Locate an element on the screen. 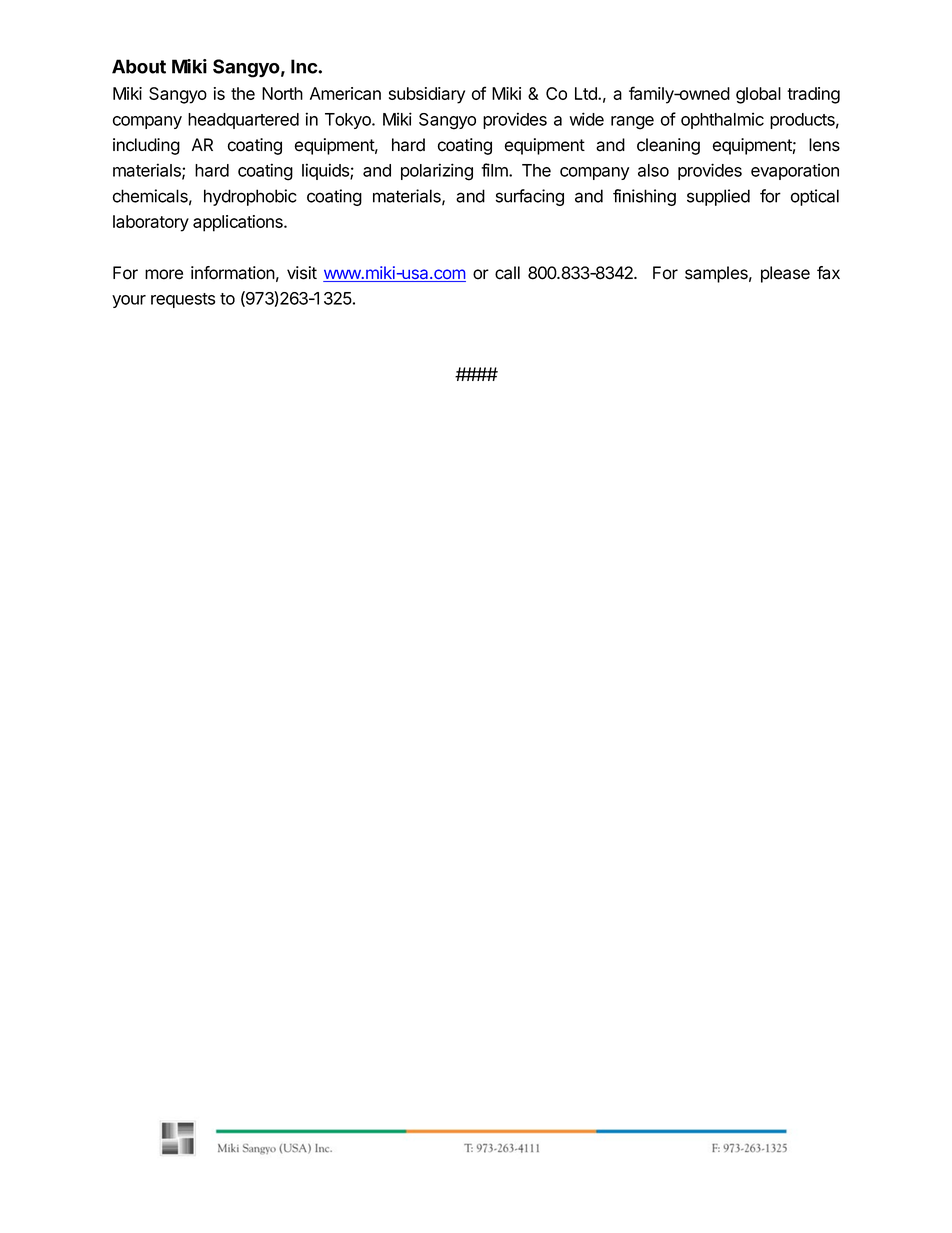 This screenshot has height=1233, width=952. please is located at coordinates (785, 274).
